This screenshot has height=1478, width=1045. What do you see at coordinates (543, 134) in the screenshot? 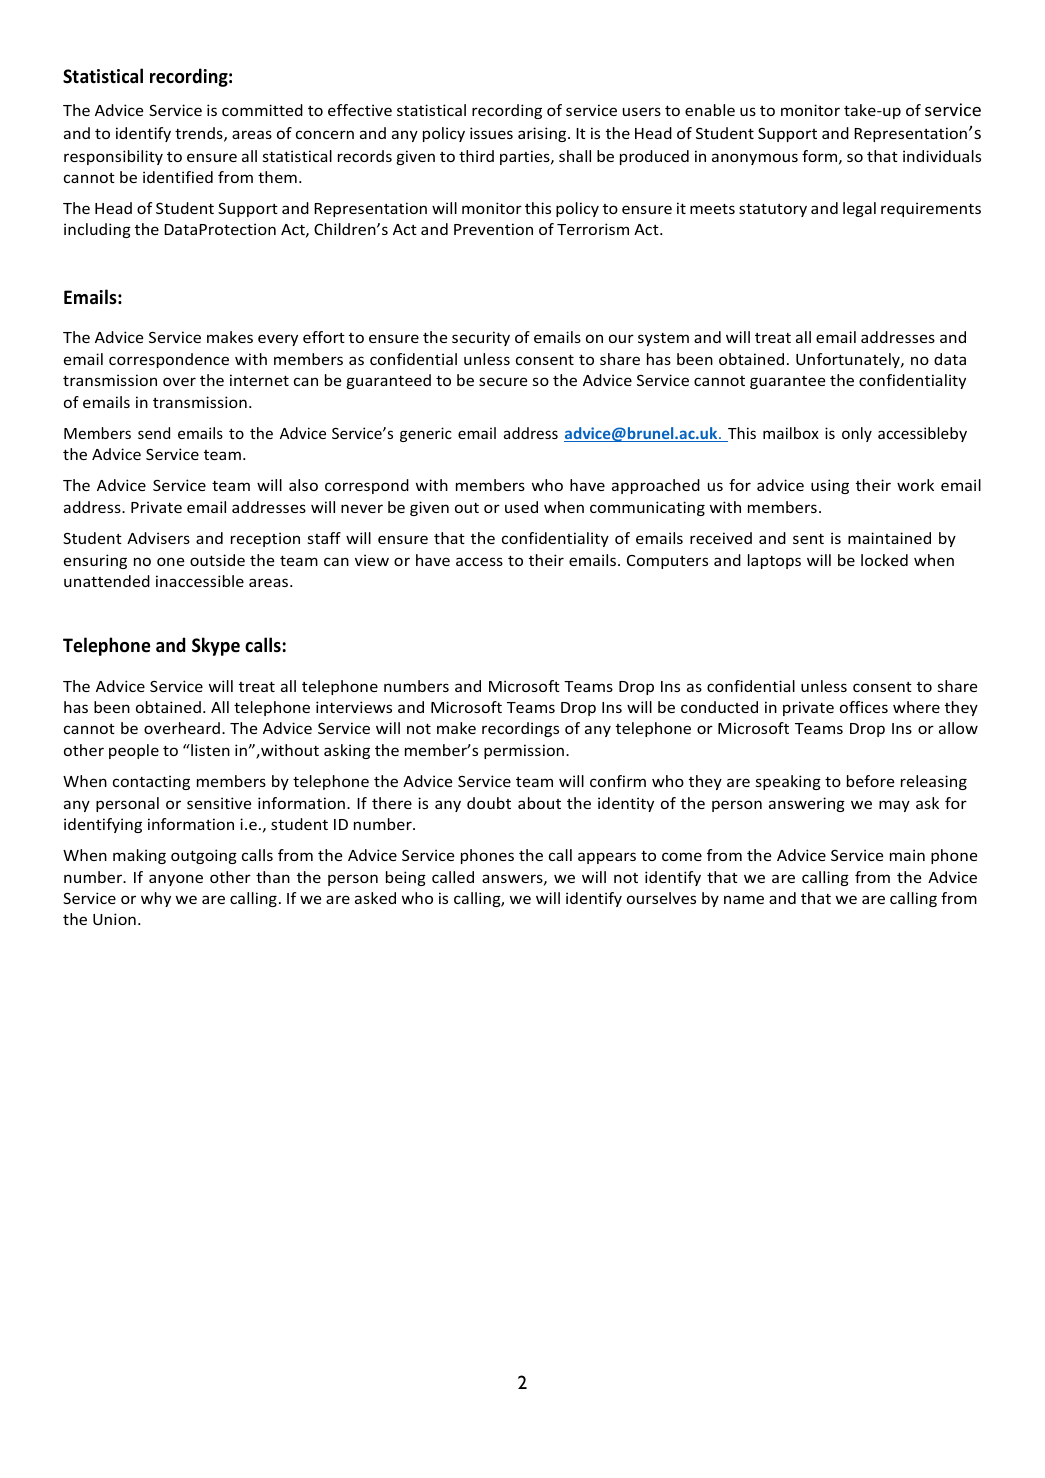
I see `arising` at bounding box center [543, 134].
